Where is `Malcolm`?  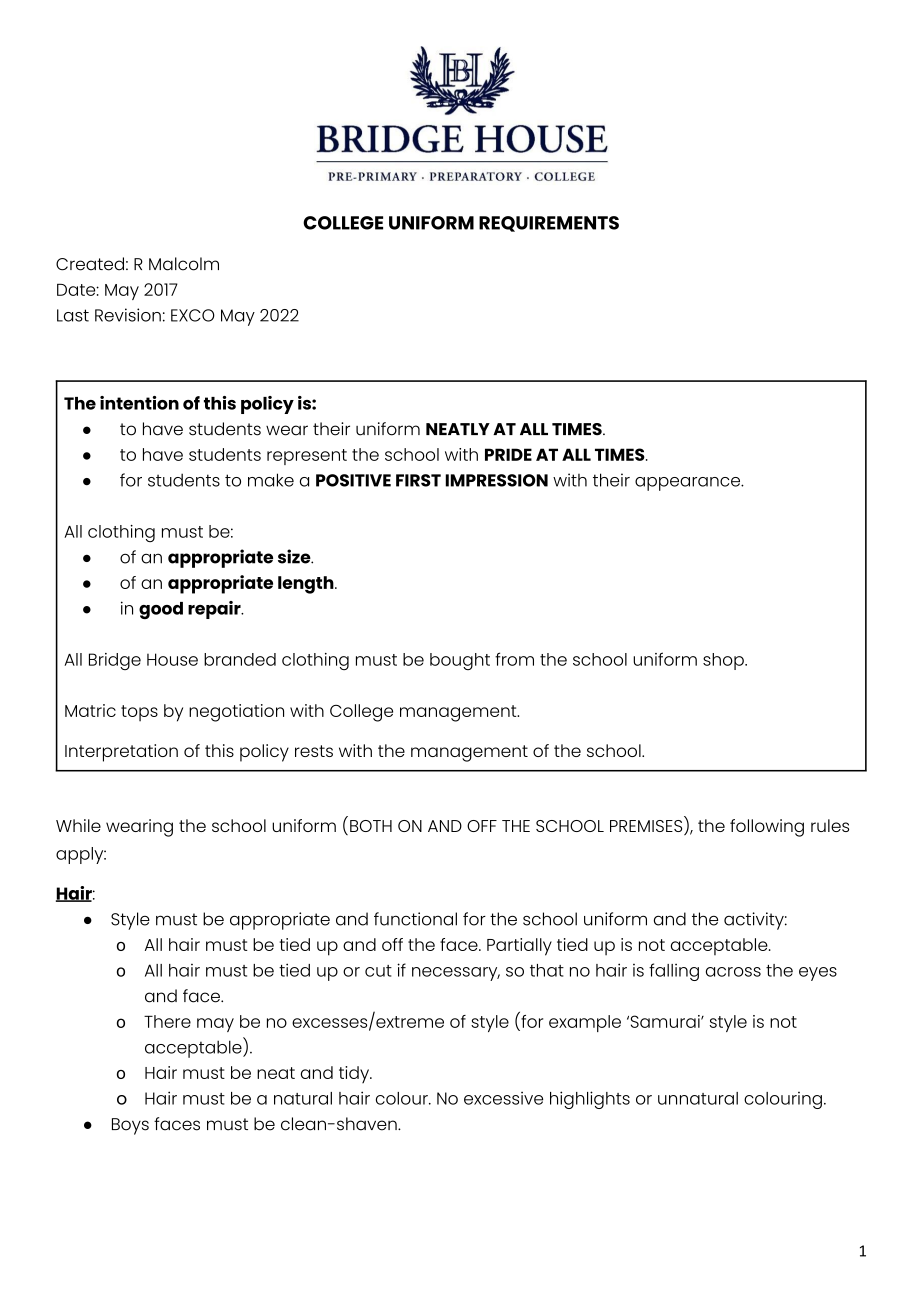
Malcolm is located at coordinates (184, 264).
